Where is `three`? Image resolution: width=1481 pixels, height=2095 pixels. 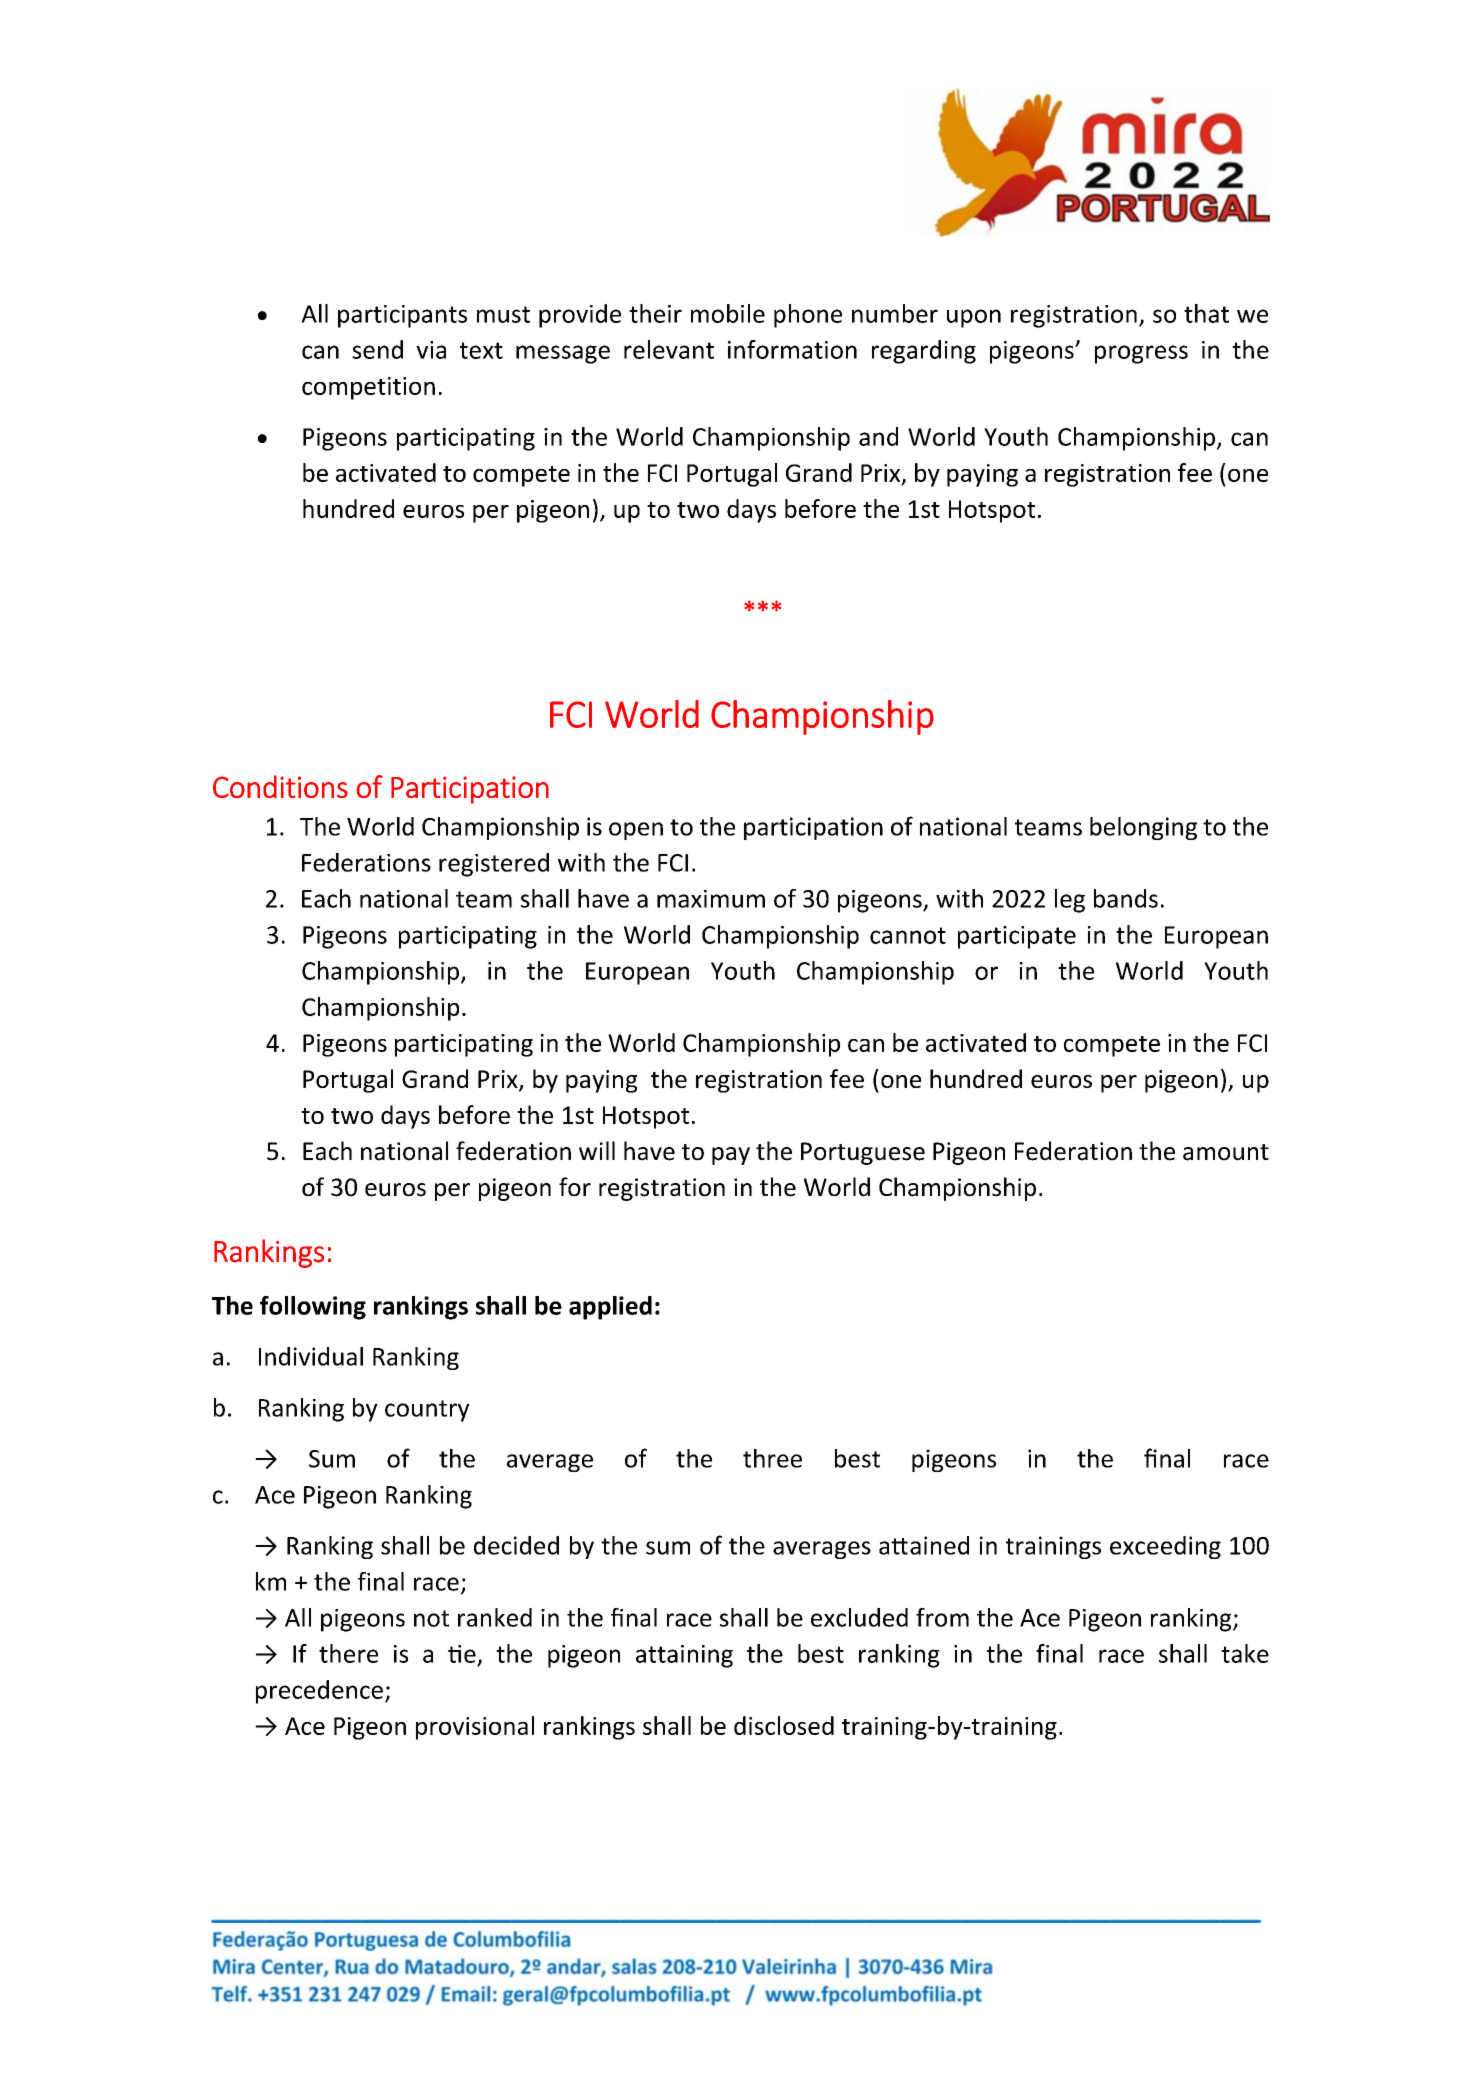
three is located at coordinates (772, 1458).
